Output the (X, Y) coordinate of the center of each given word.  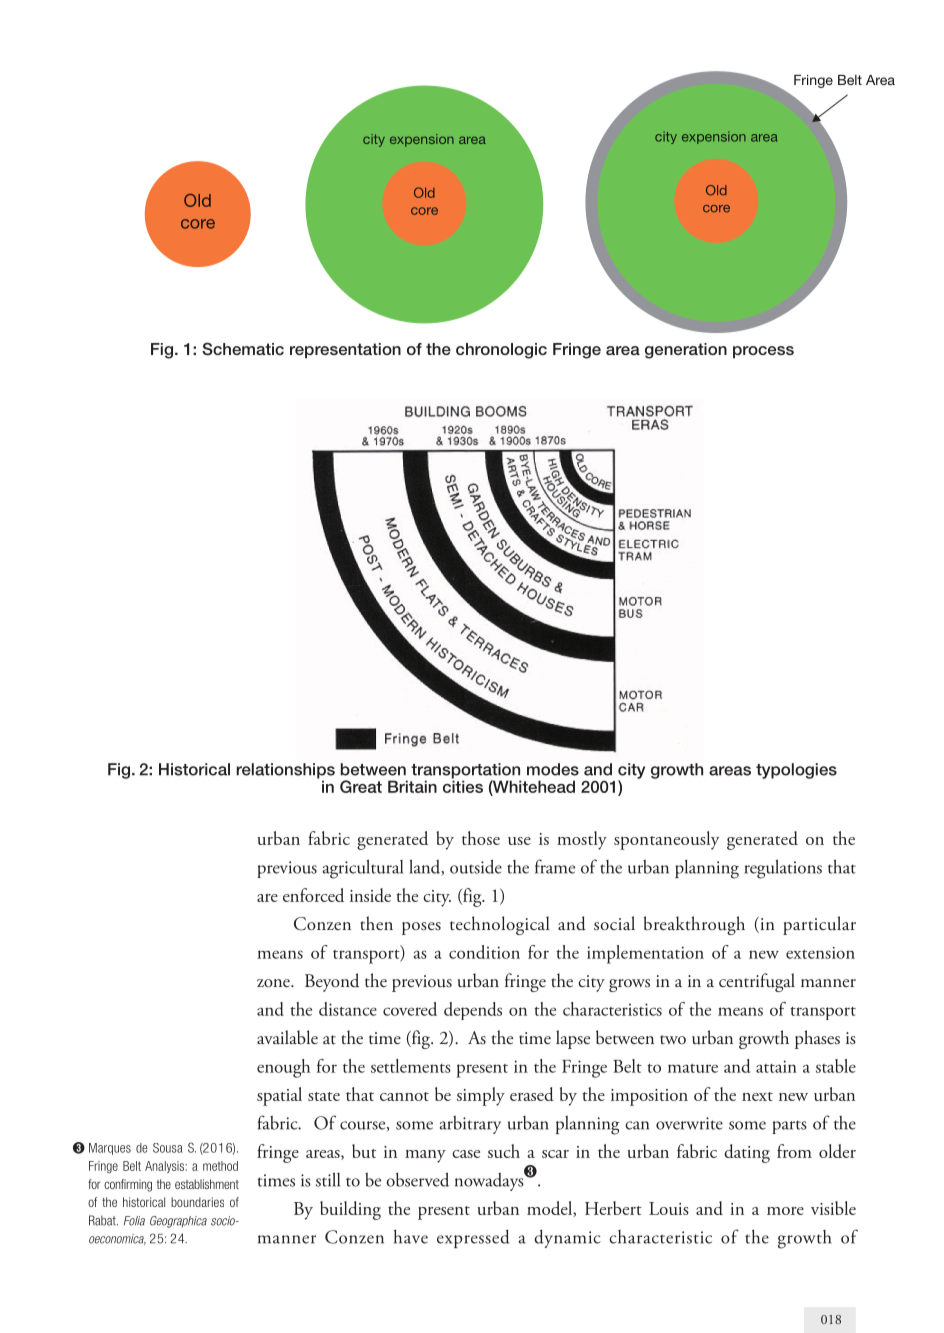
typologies (796, 771)
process (763, 352)
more (785, 1211)
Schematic (243, 349)
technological (500, 925)
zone (274, 983)
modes (553, 769)
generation (686, 351)
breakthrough (694, 925)
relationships (285, 772)
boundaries (197, 1202)
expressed (473, 1238)
